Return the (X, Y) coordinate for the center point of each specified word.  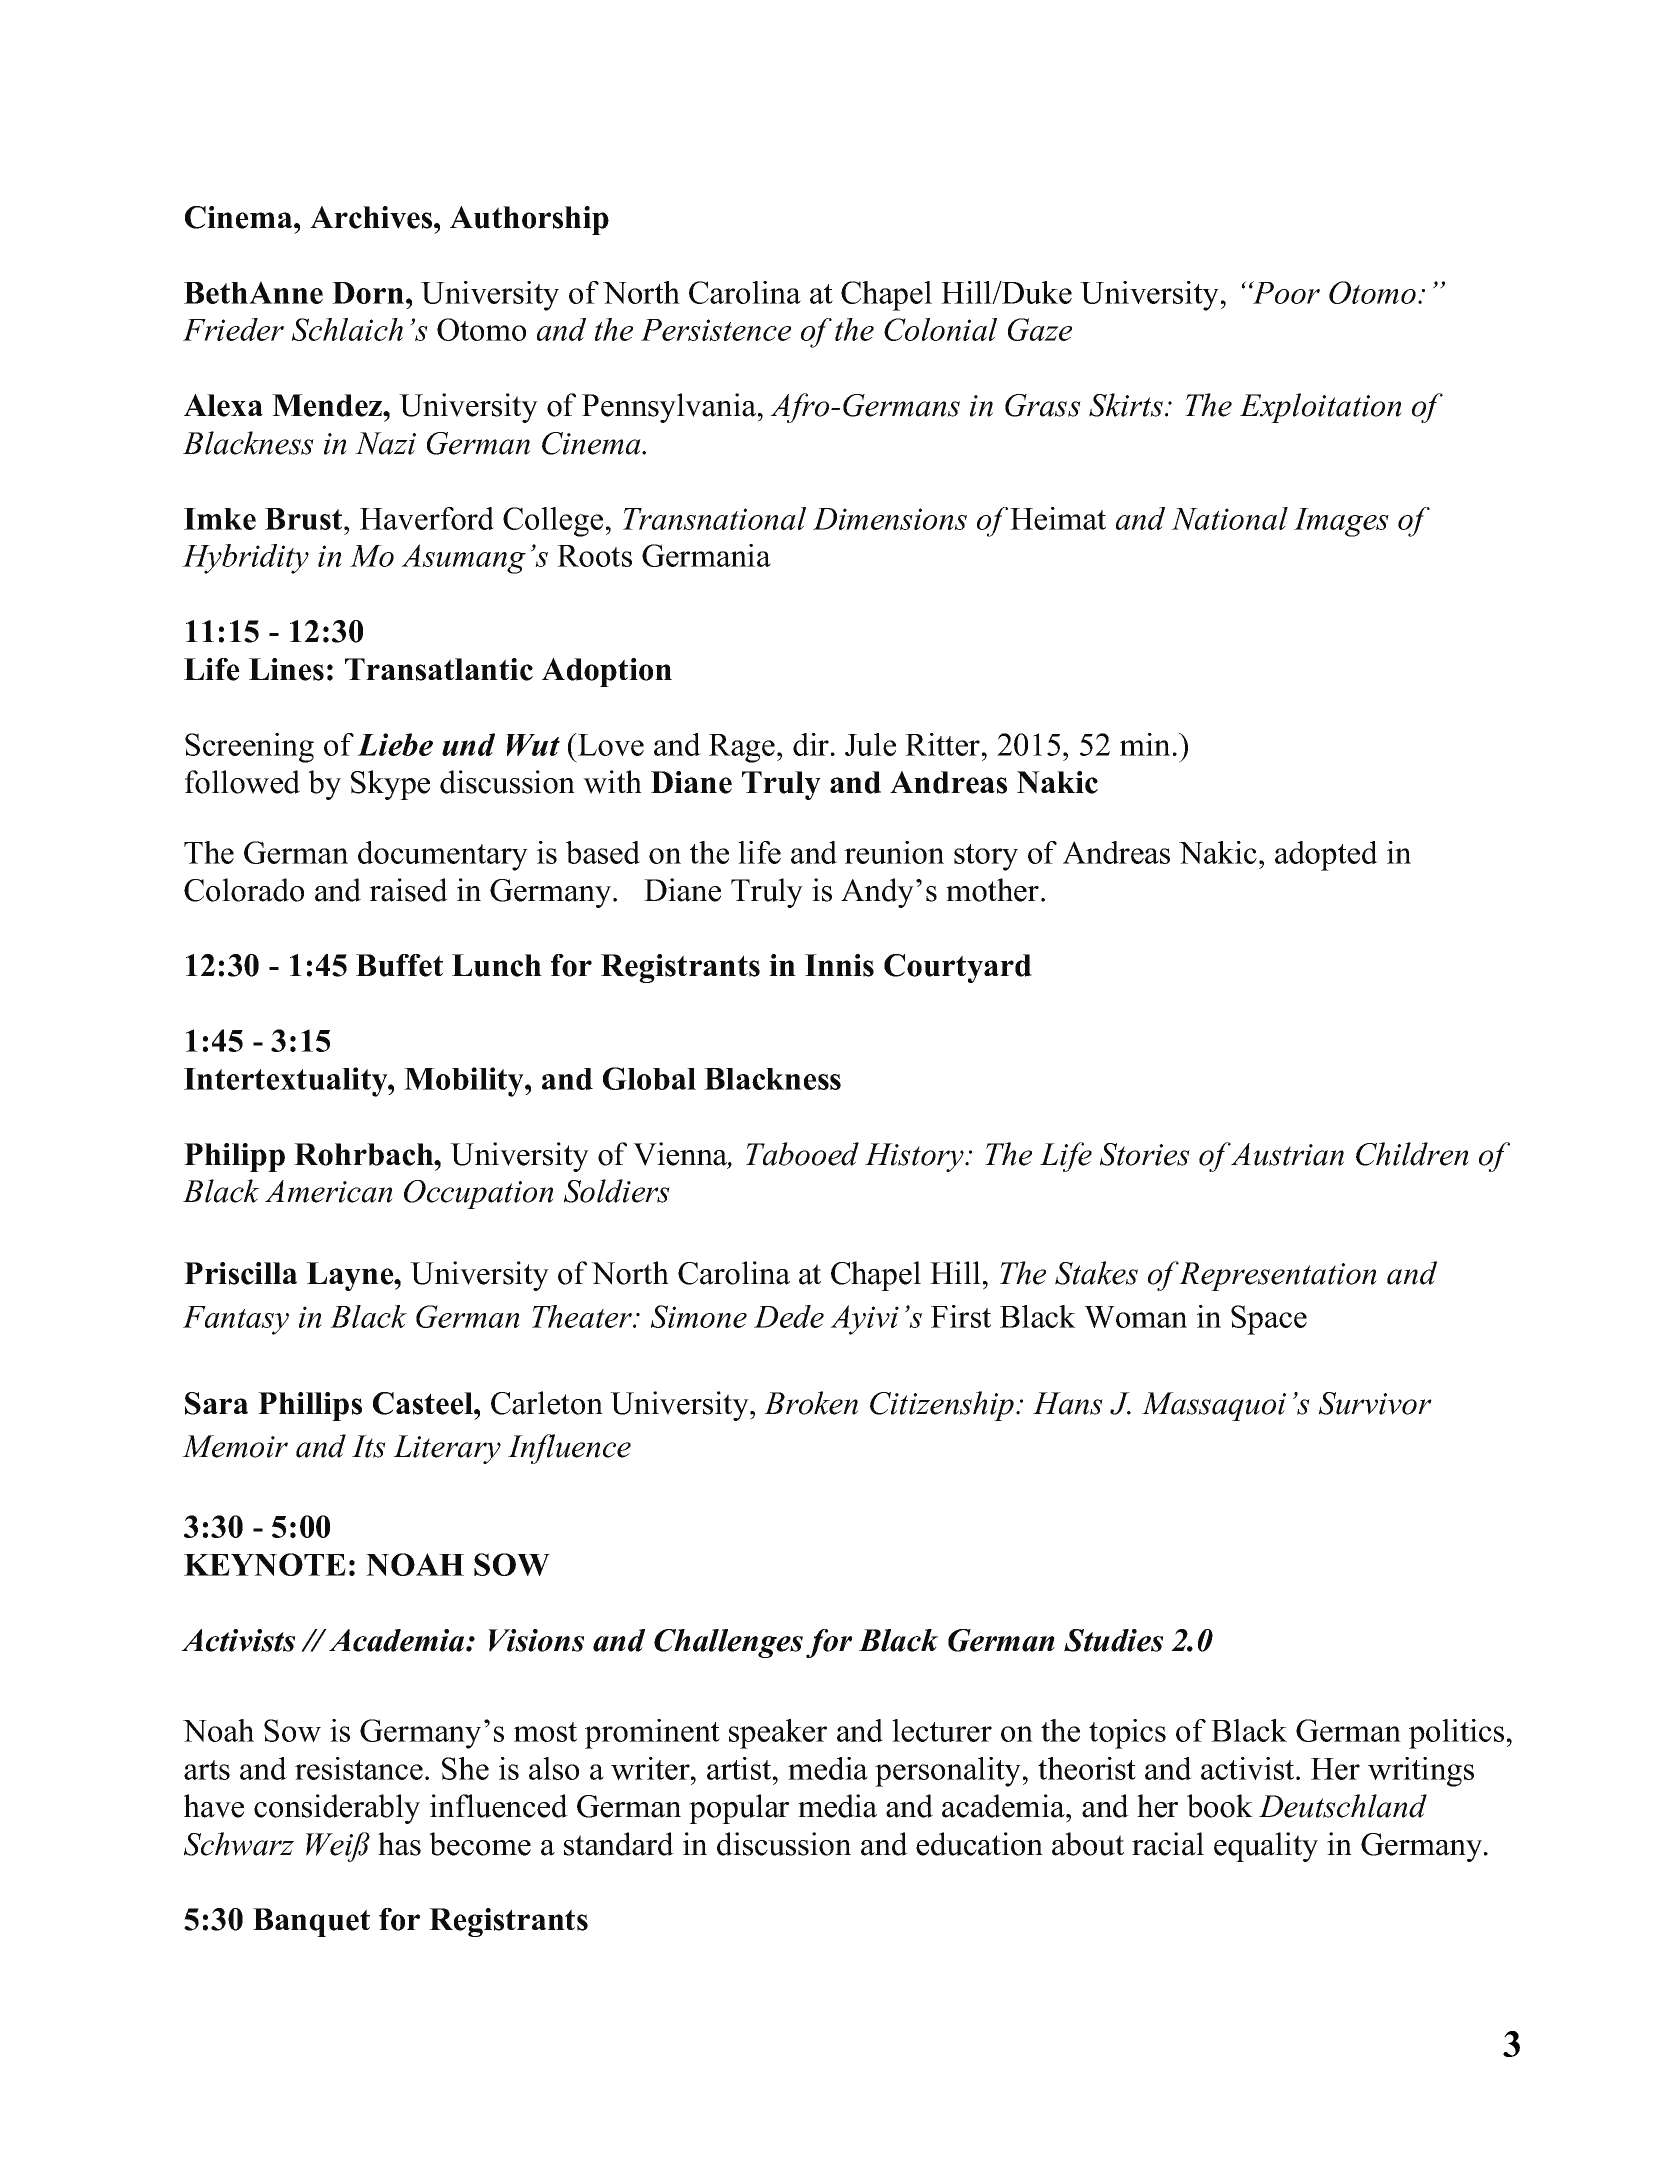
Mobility (465, 1082)
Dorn (368, 293)
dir (811, 744)
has (399, 1844)
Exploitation (1321, 408)
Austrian (1287, 1154)
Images (1341, 522)
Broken (811, 1403)
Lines (286, 669)
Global (649, 1078)
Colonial (940, 329)
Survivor (1375, 1403)
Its (369, 1446)
